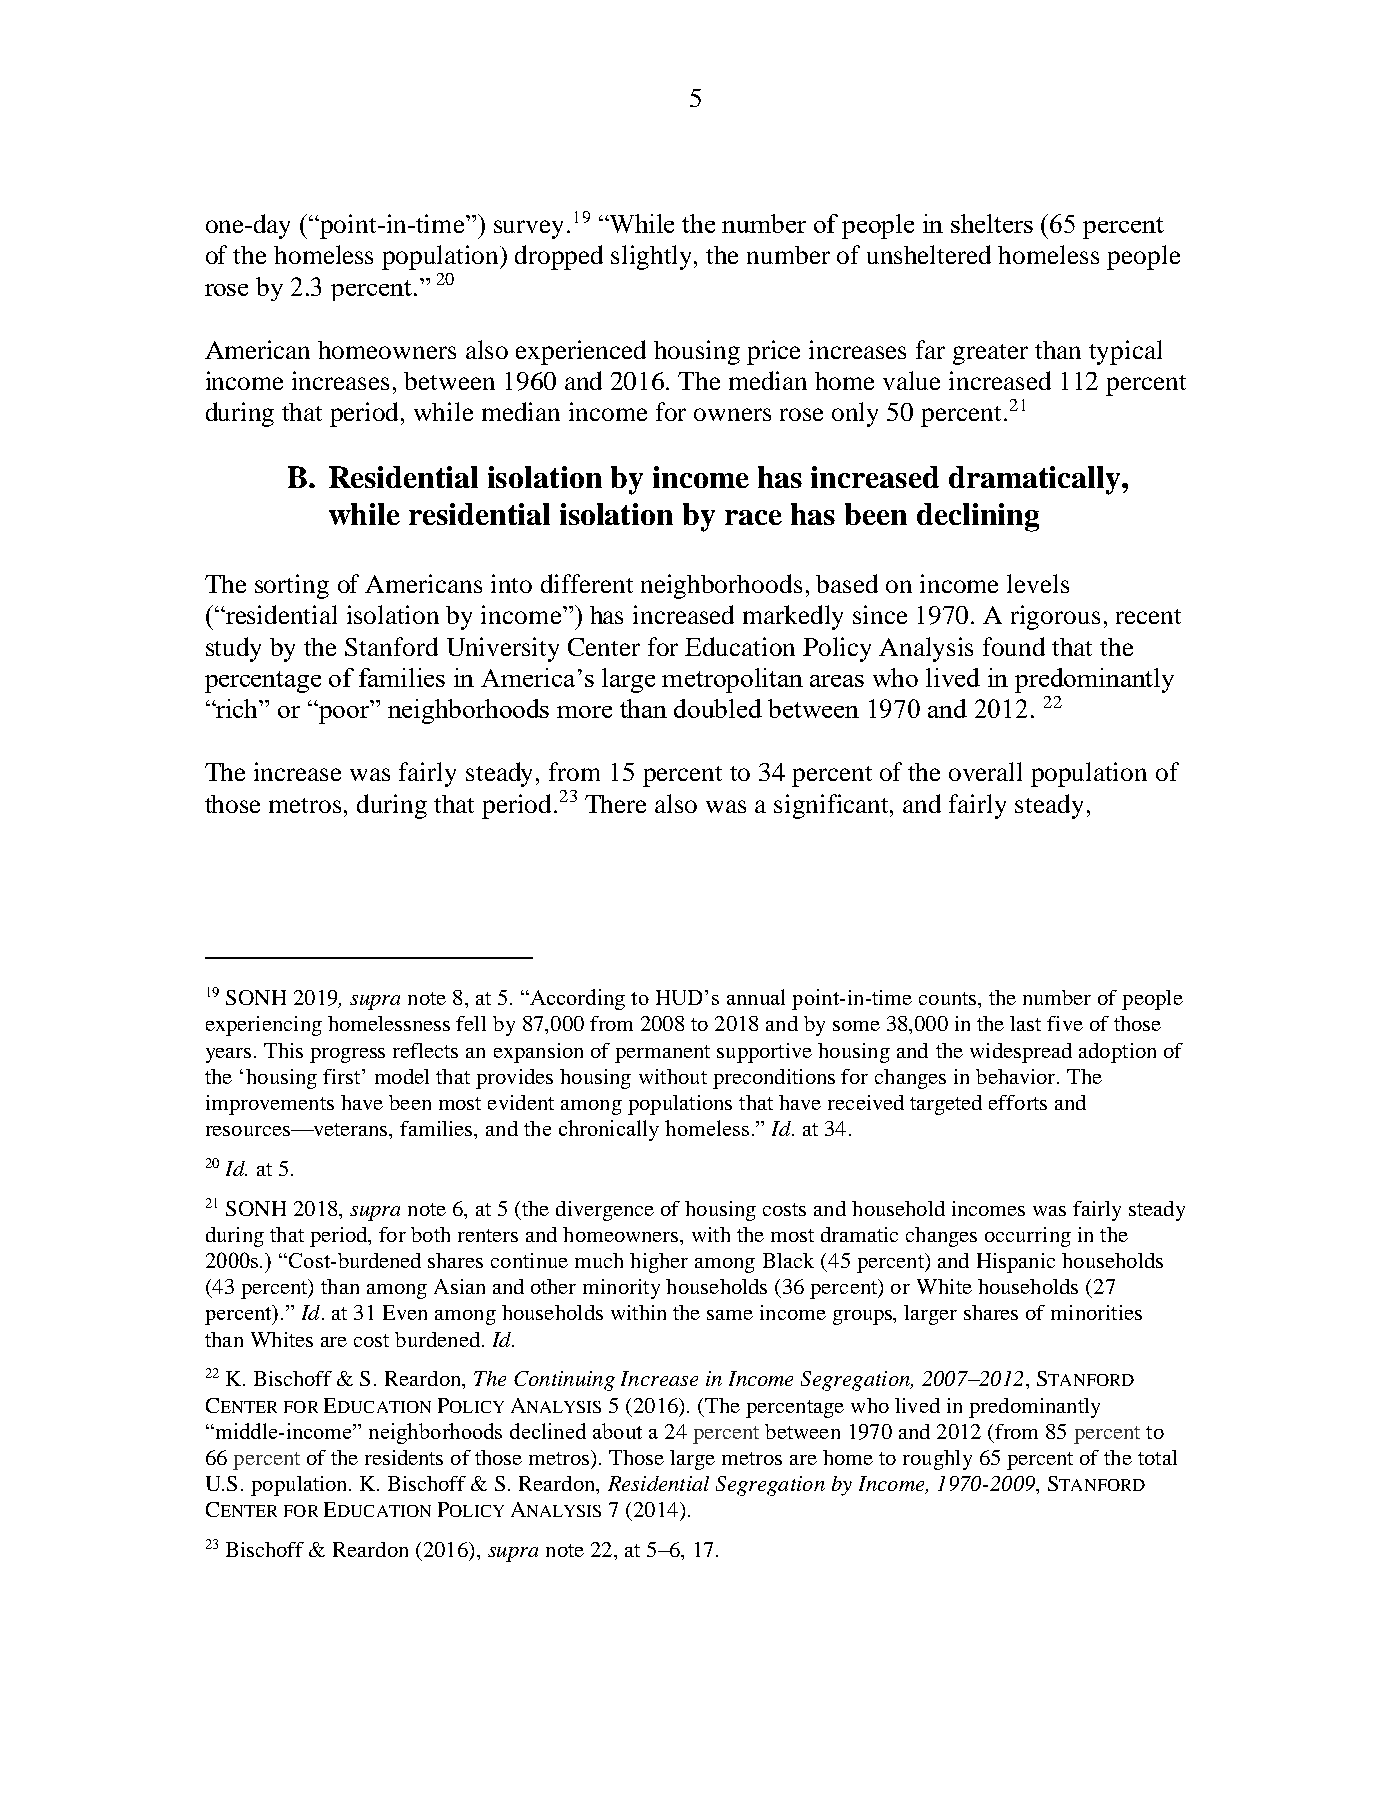 This page has width=1392, height=1802. Describe the element at coordinates (985, 771) in the page. I see `overall` at that location.
